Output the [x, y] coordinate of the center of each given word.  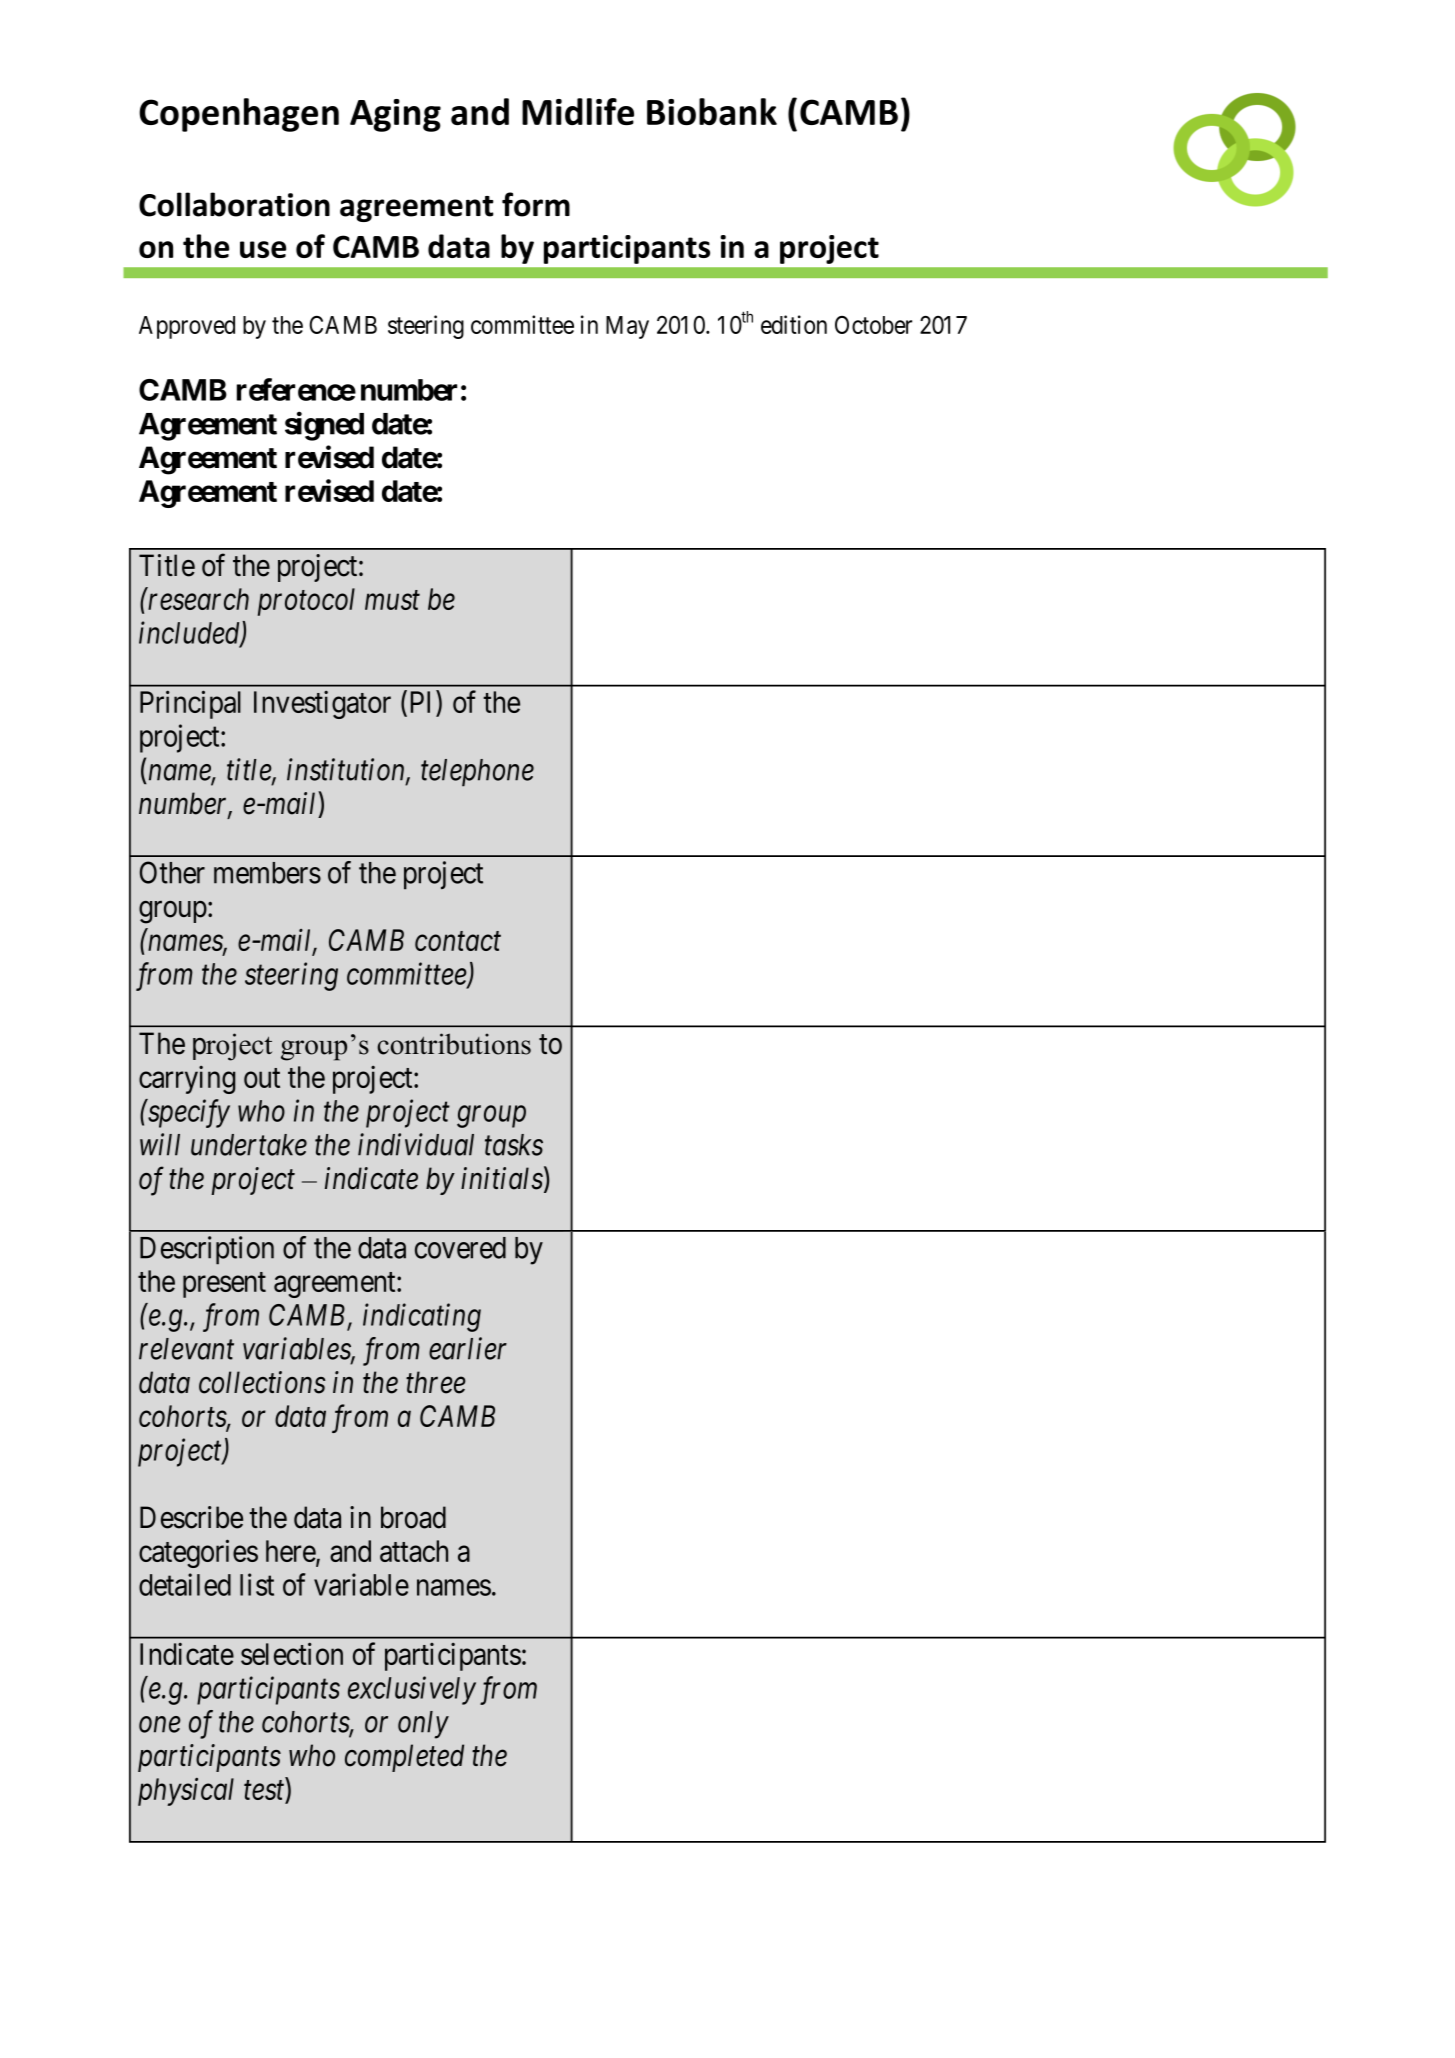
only [423, 1725]
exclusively [412, 1690]
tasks [514, 1145]
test [265, 1792]
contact [458, 941]
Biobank [712, 111]
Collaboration [234, 204]
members [267, 873]
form [536, 204]
